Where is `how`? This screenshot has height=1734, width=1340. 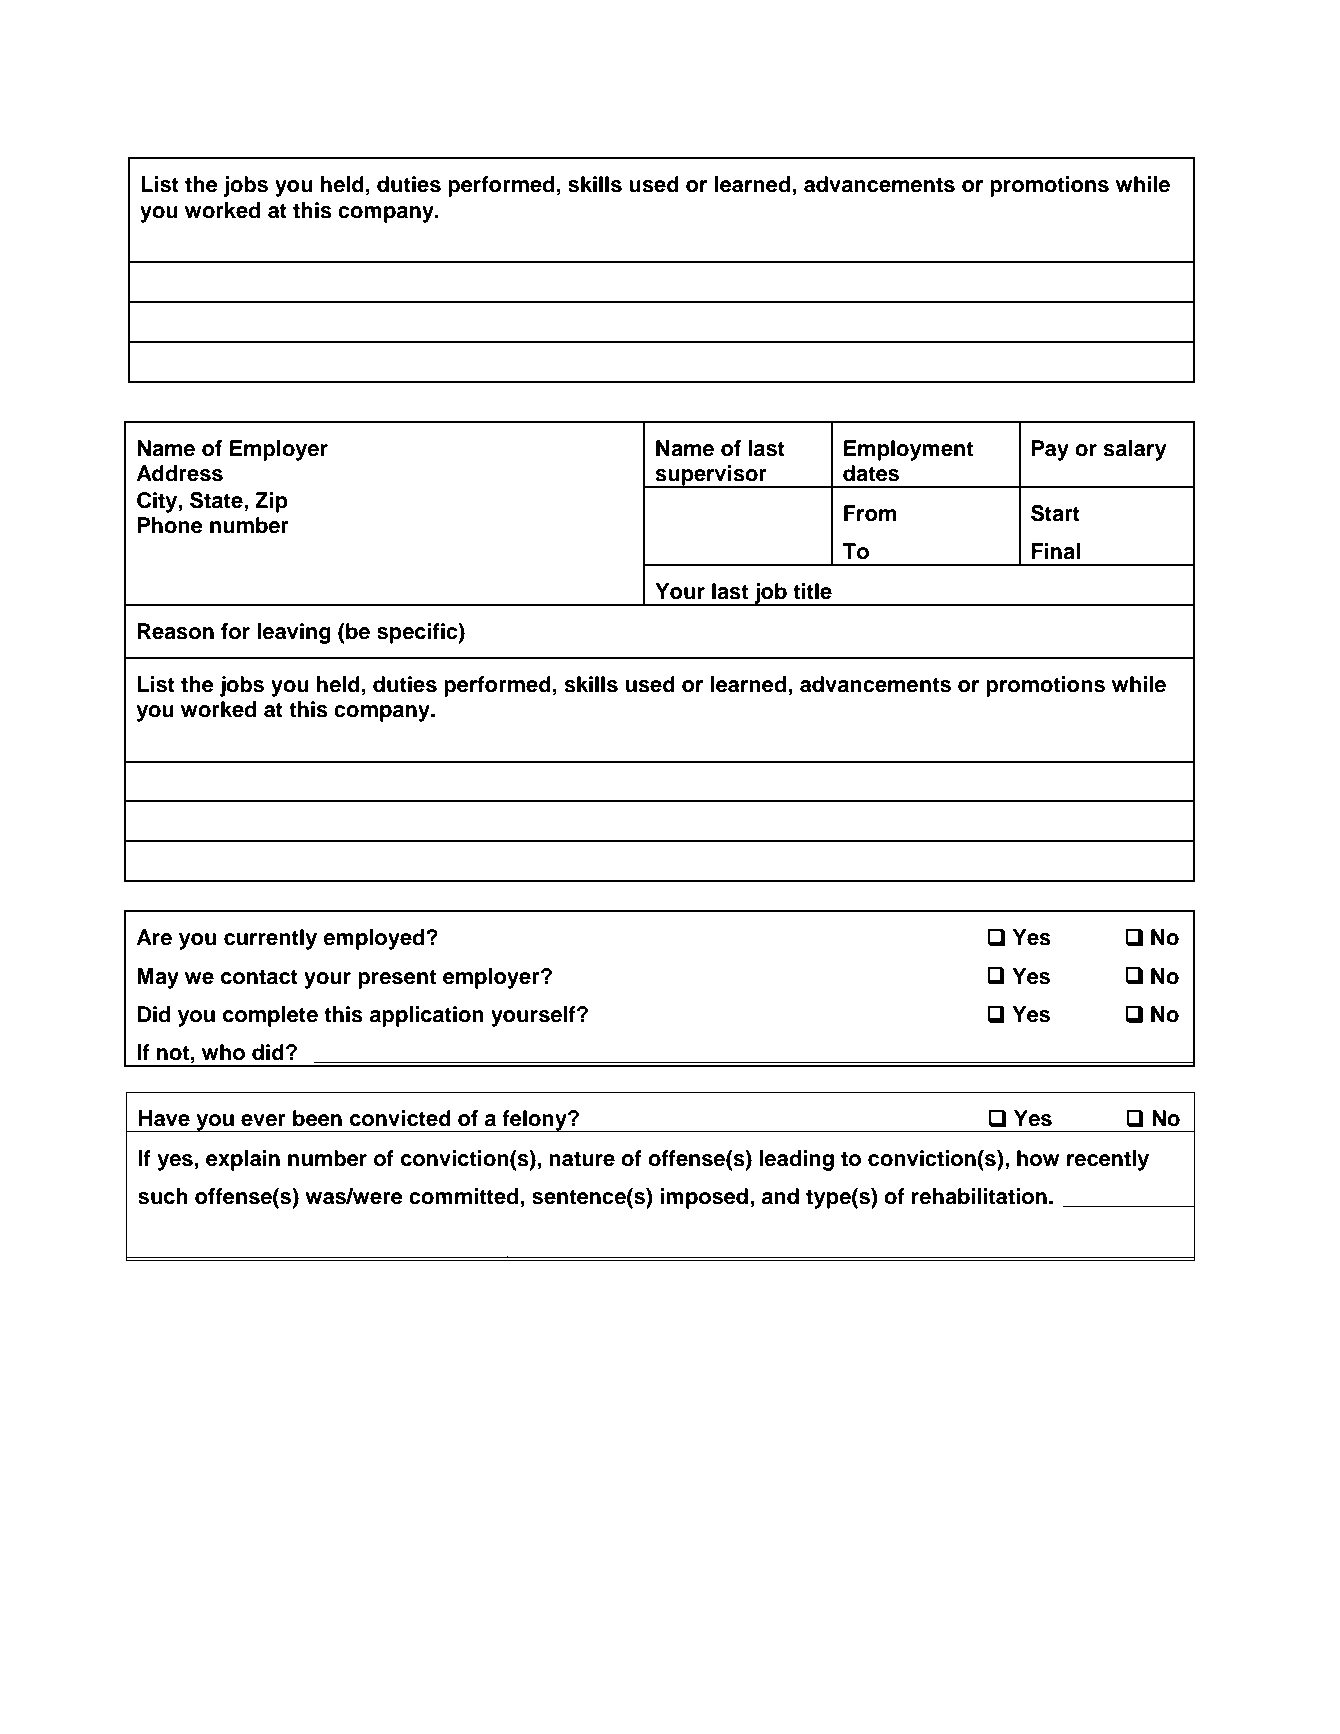 how is located at coordinates (1038, 1158).
